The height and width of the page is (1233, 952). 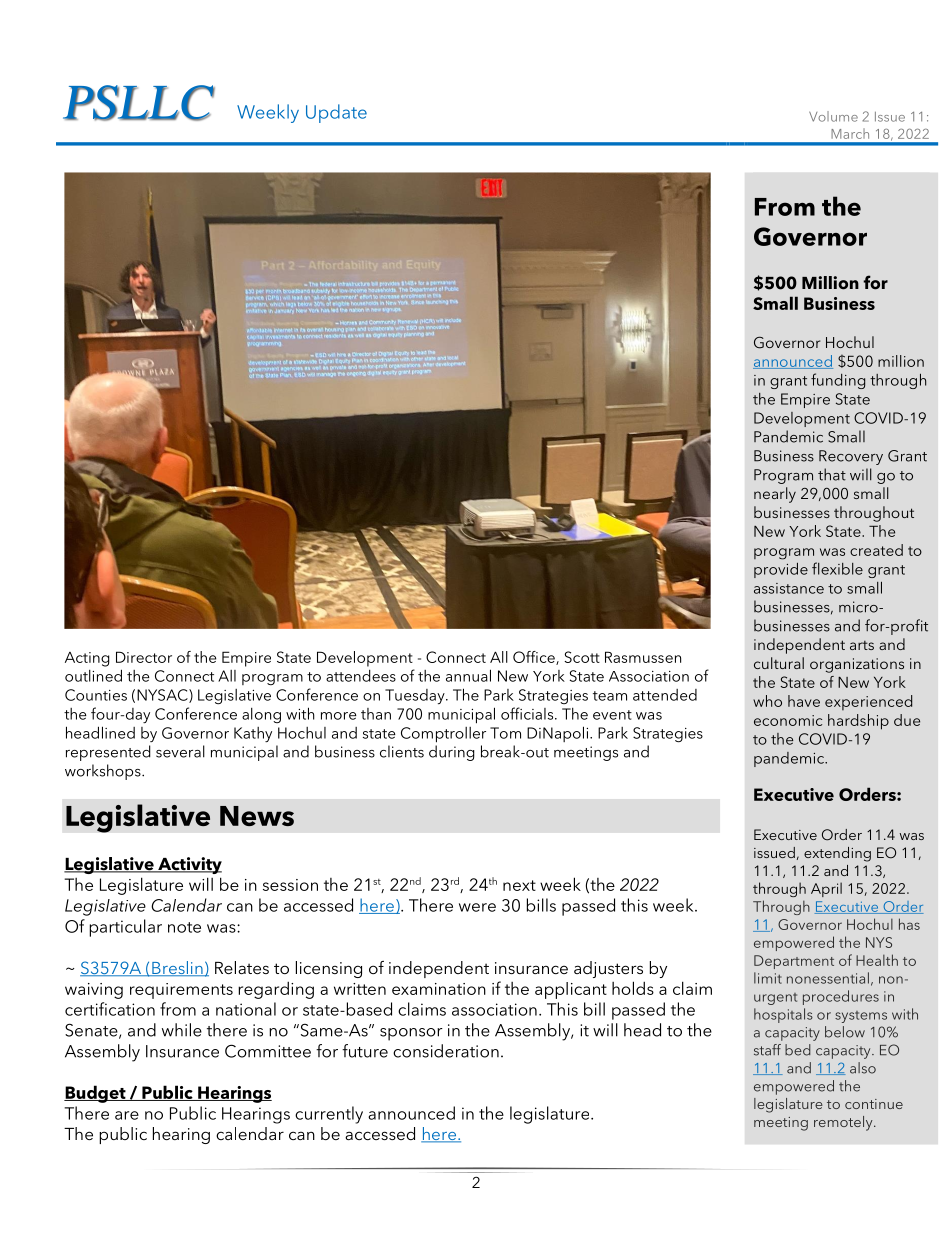 I want to click on Office, so click(x=535, y=658).
